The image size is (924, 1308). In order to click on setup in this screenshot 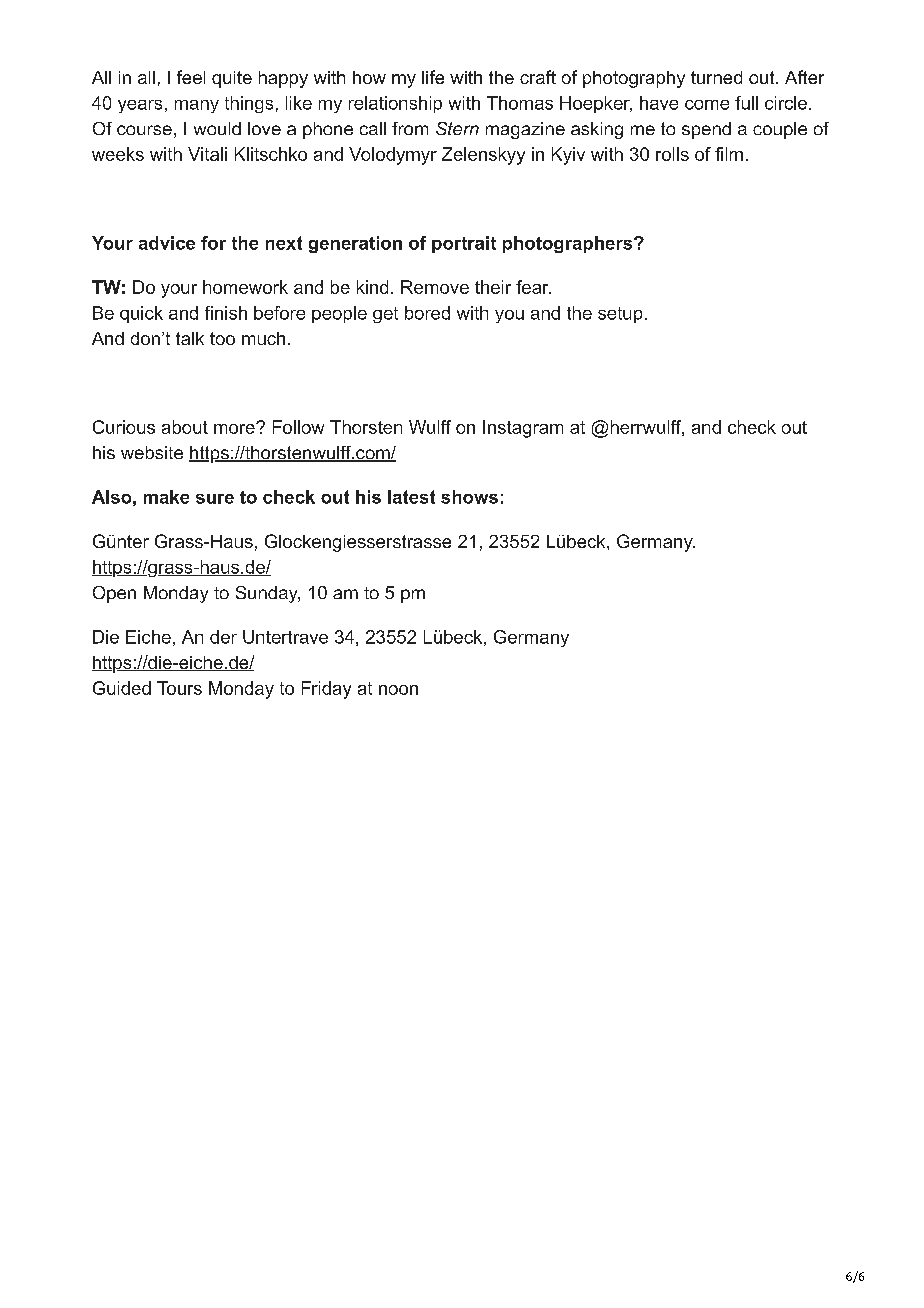, I will do `click(620, 315)`.
